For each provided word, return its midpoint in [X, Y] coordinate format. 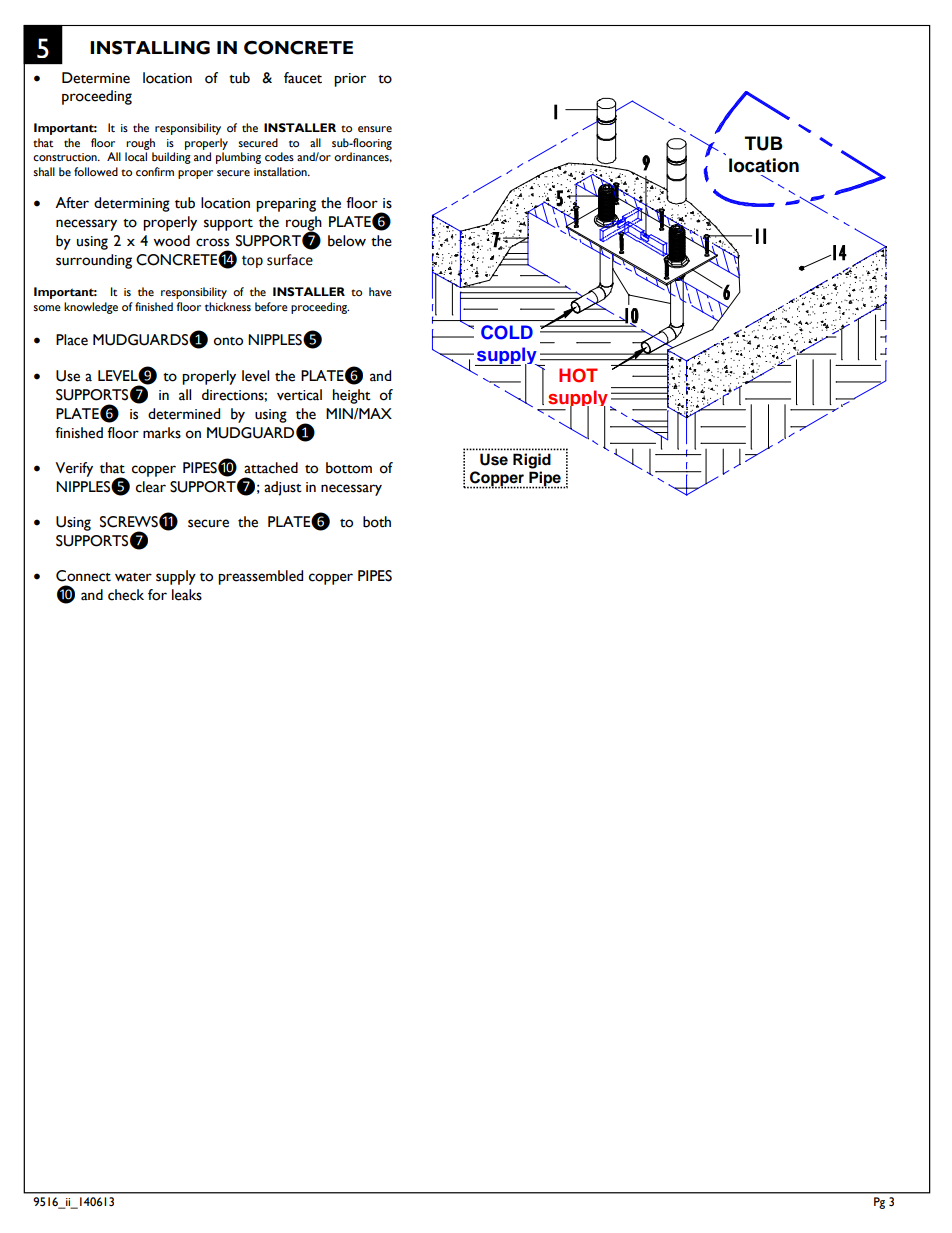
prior [350, 80]
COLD [507, 332]
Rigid [532, 461]
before [271, 306]
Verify [74, 469]
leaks [187, 595]
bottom [349, 468]
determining [132, 204]
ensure [375, 129]
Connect [83, 576]
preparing [286, 205]
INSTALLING [150, 48]
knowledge [91, 308]
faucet [303, 78]
